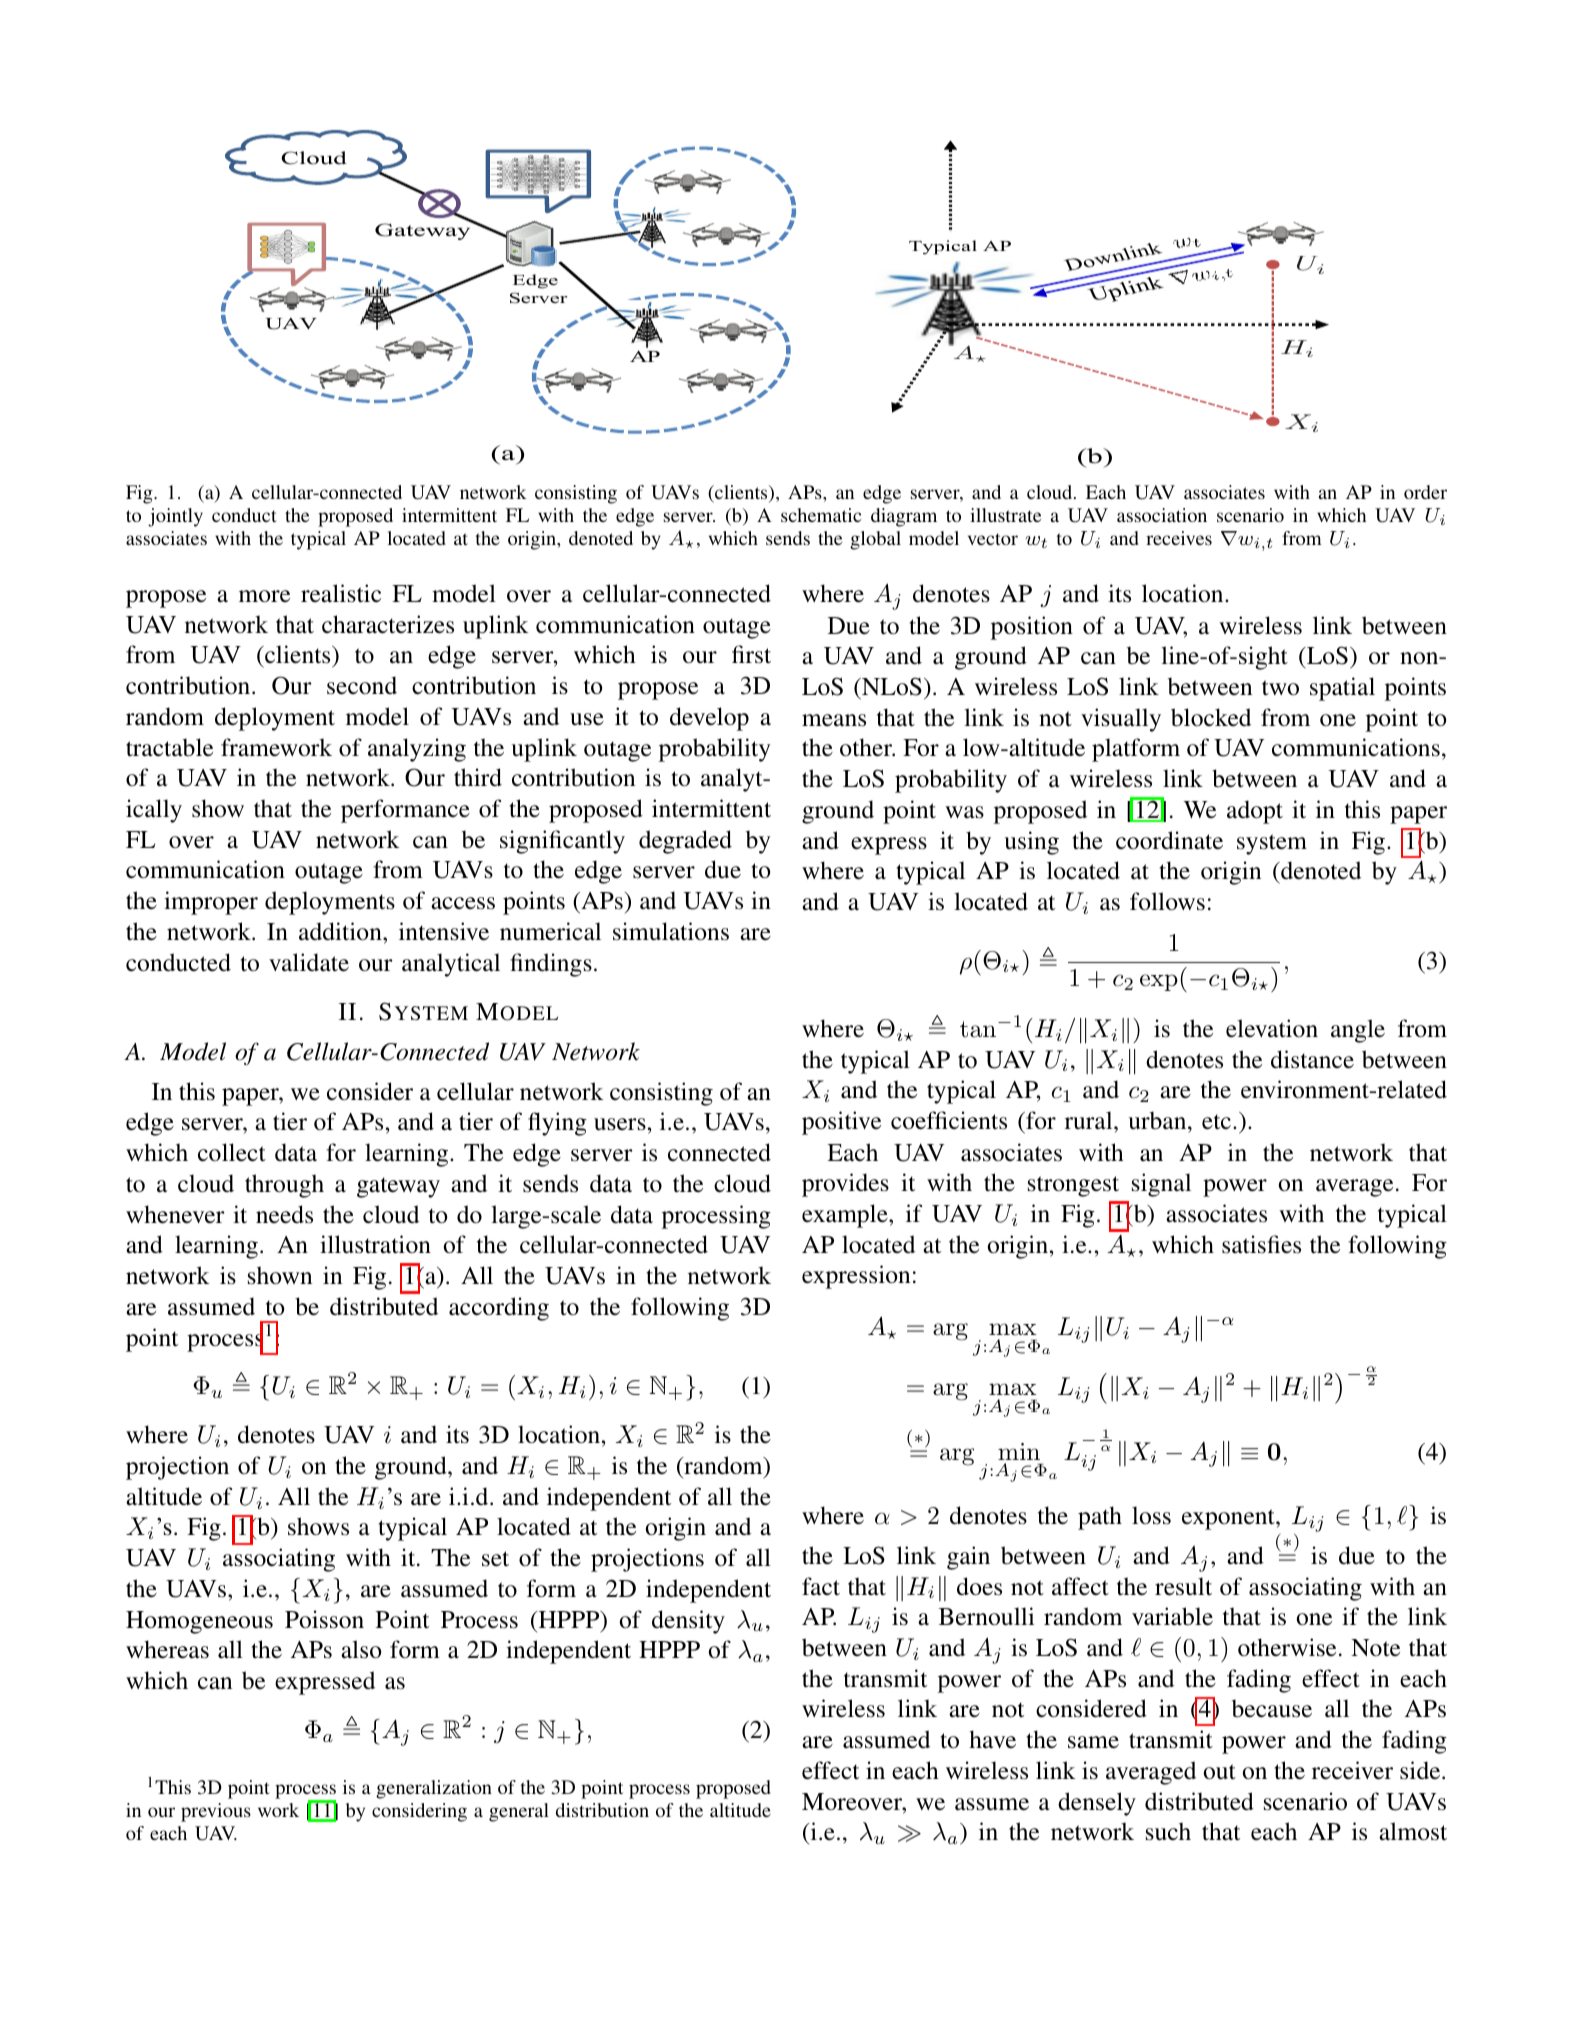 The width and height of the screenshot is (1573, 2035). What do you see at coordinates (309, 962) in the screenshot?
I see `validate` at bounding box center [309, 962].
